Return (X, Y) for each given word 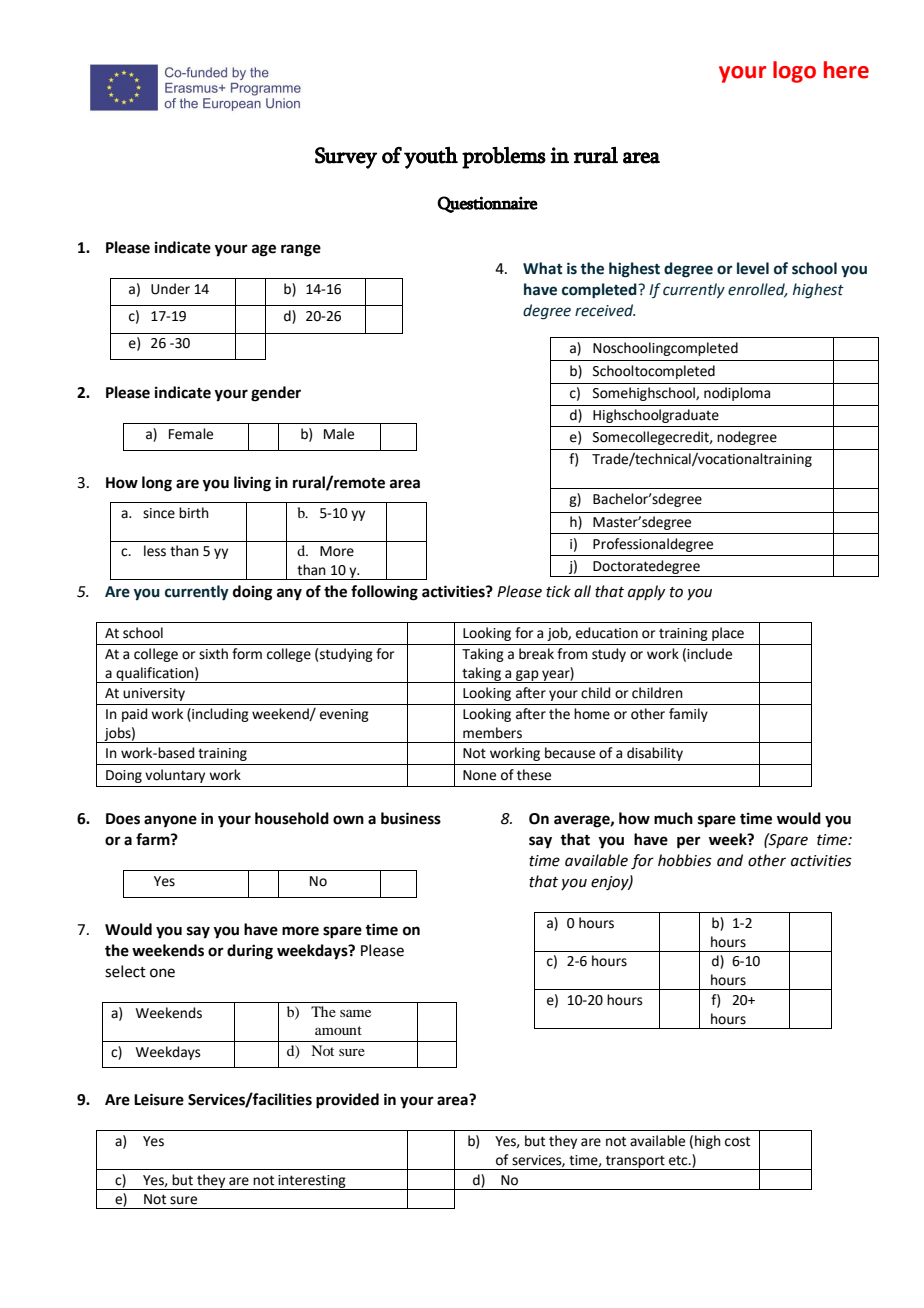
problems (504, 158)
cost (737, 1141)
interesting (312, 1182)
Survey (346, 158)
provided (347, 1101)
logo (794, 72)
